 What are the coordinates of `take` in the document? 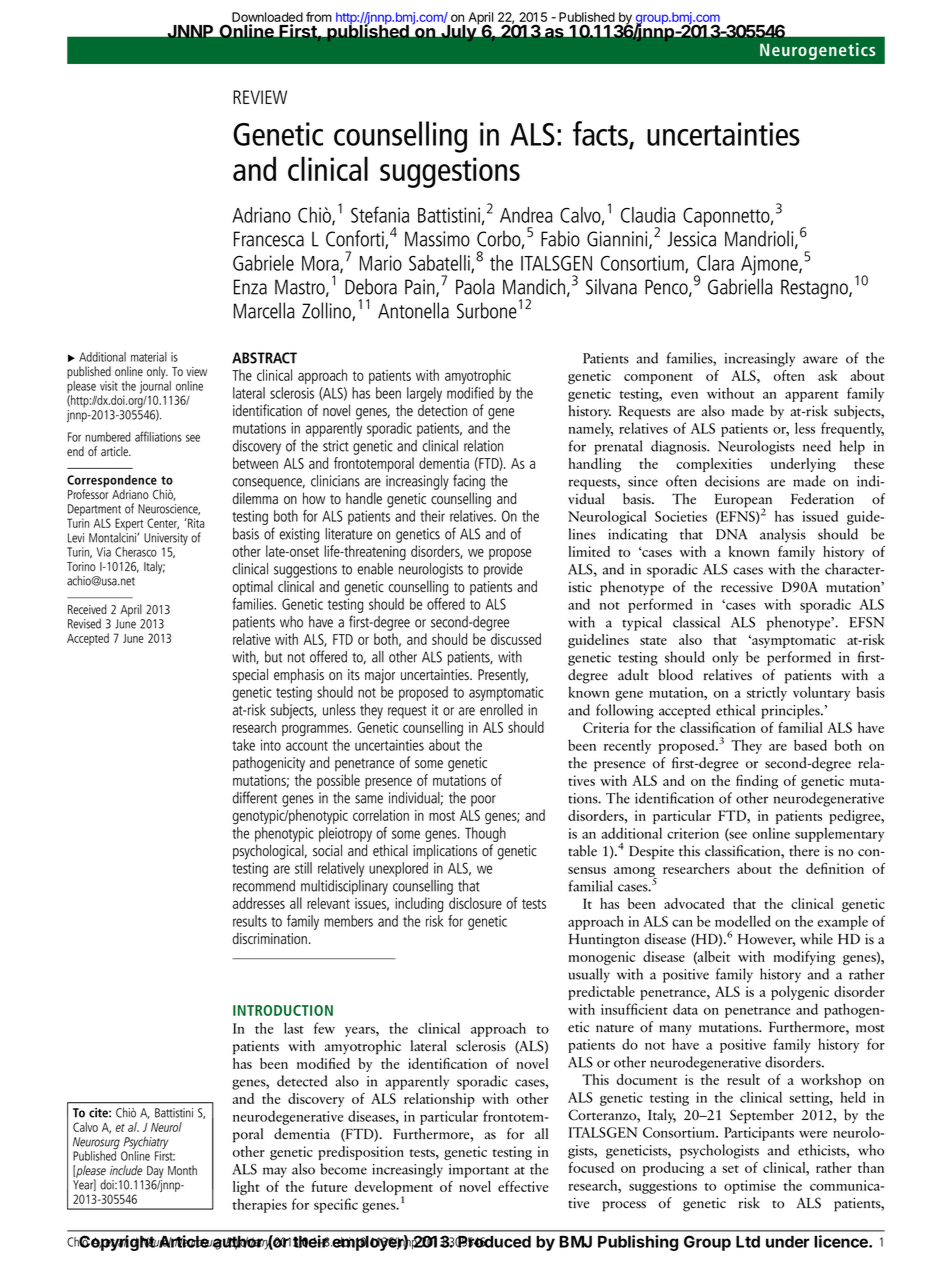 It's located at (243, 745).
